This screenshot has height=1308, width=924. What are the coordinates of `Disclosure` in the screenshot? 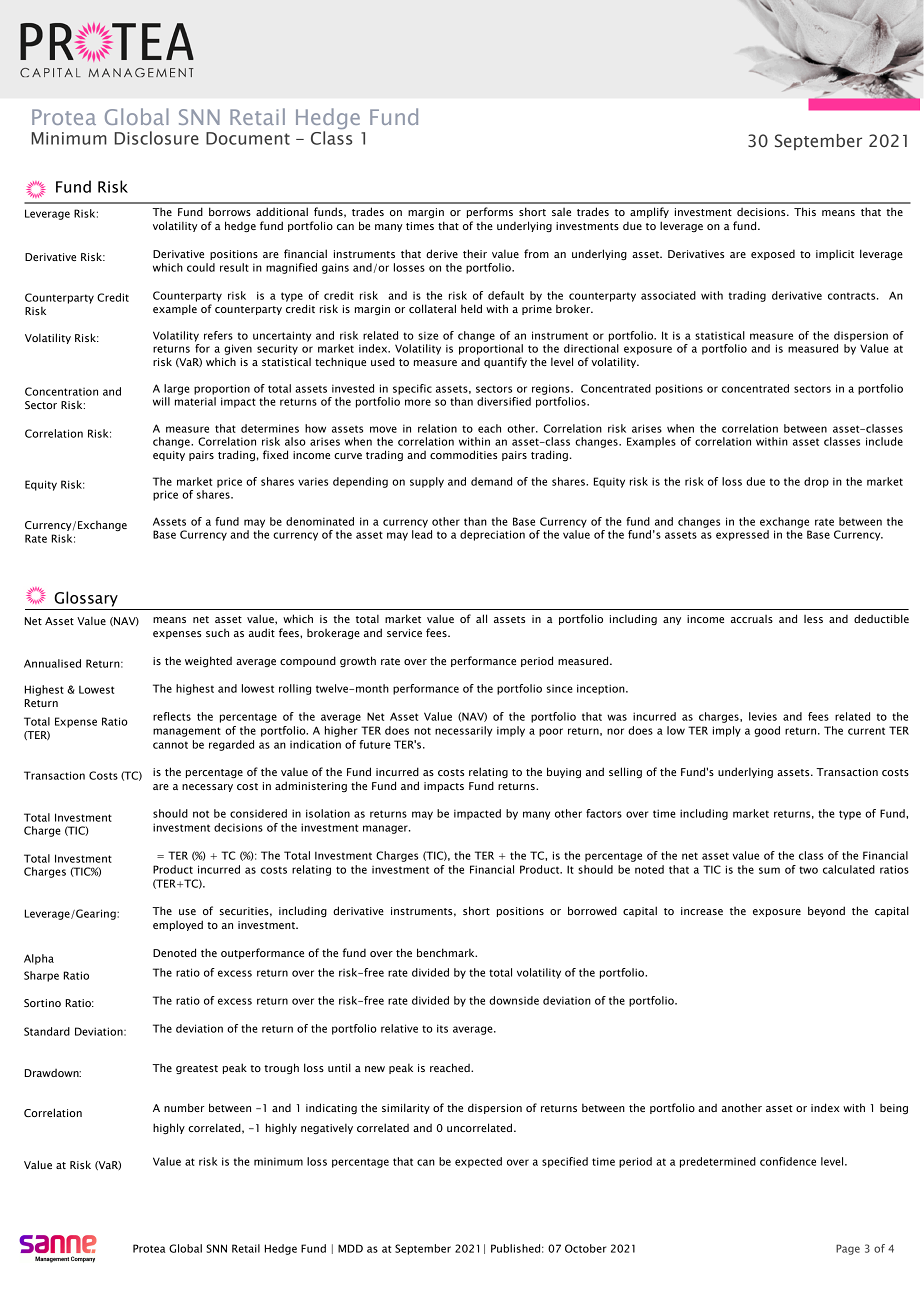 It's located at (157, 138).
